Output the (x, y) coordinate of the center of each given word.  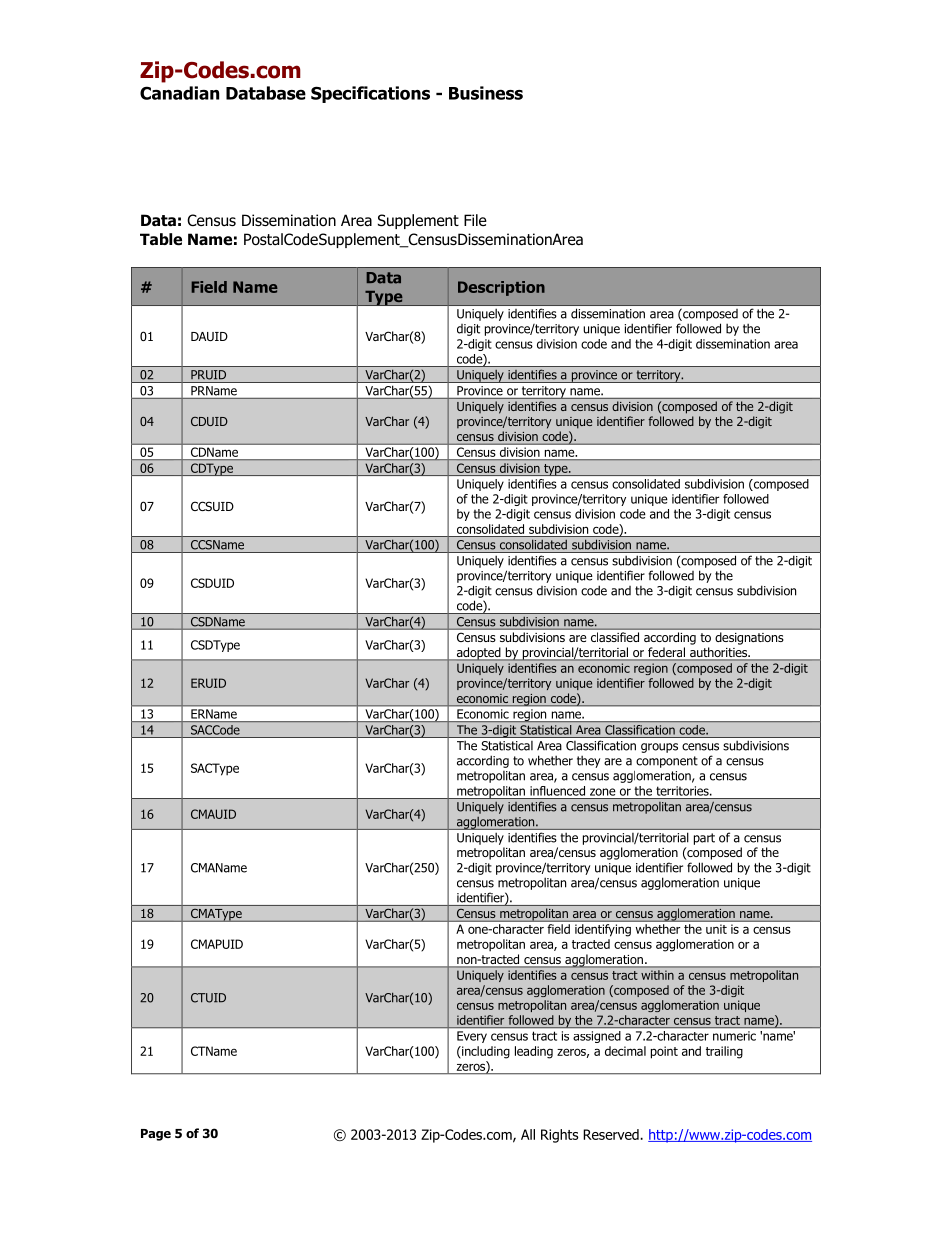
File (475, 220)
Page (156, 1135)
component (667, 762)
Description (501, 288)
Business (486, 93)
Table (161, 239)
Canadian (179, 93)
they (588, 761)
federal (666, 653)
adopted (478, 654)
